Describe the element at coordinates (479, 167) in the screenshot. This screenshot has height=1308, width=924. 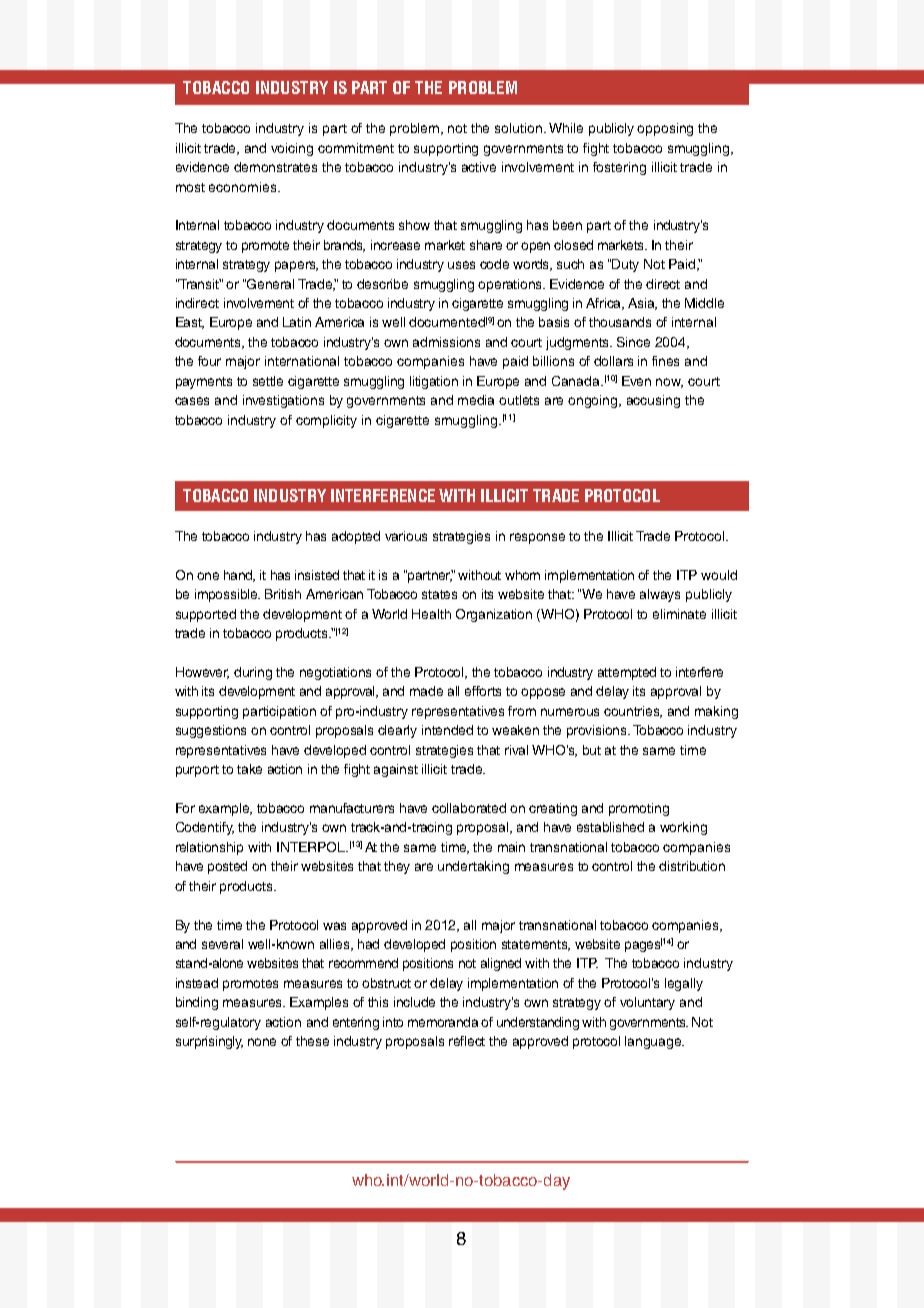
I see `active` at that location.
